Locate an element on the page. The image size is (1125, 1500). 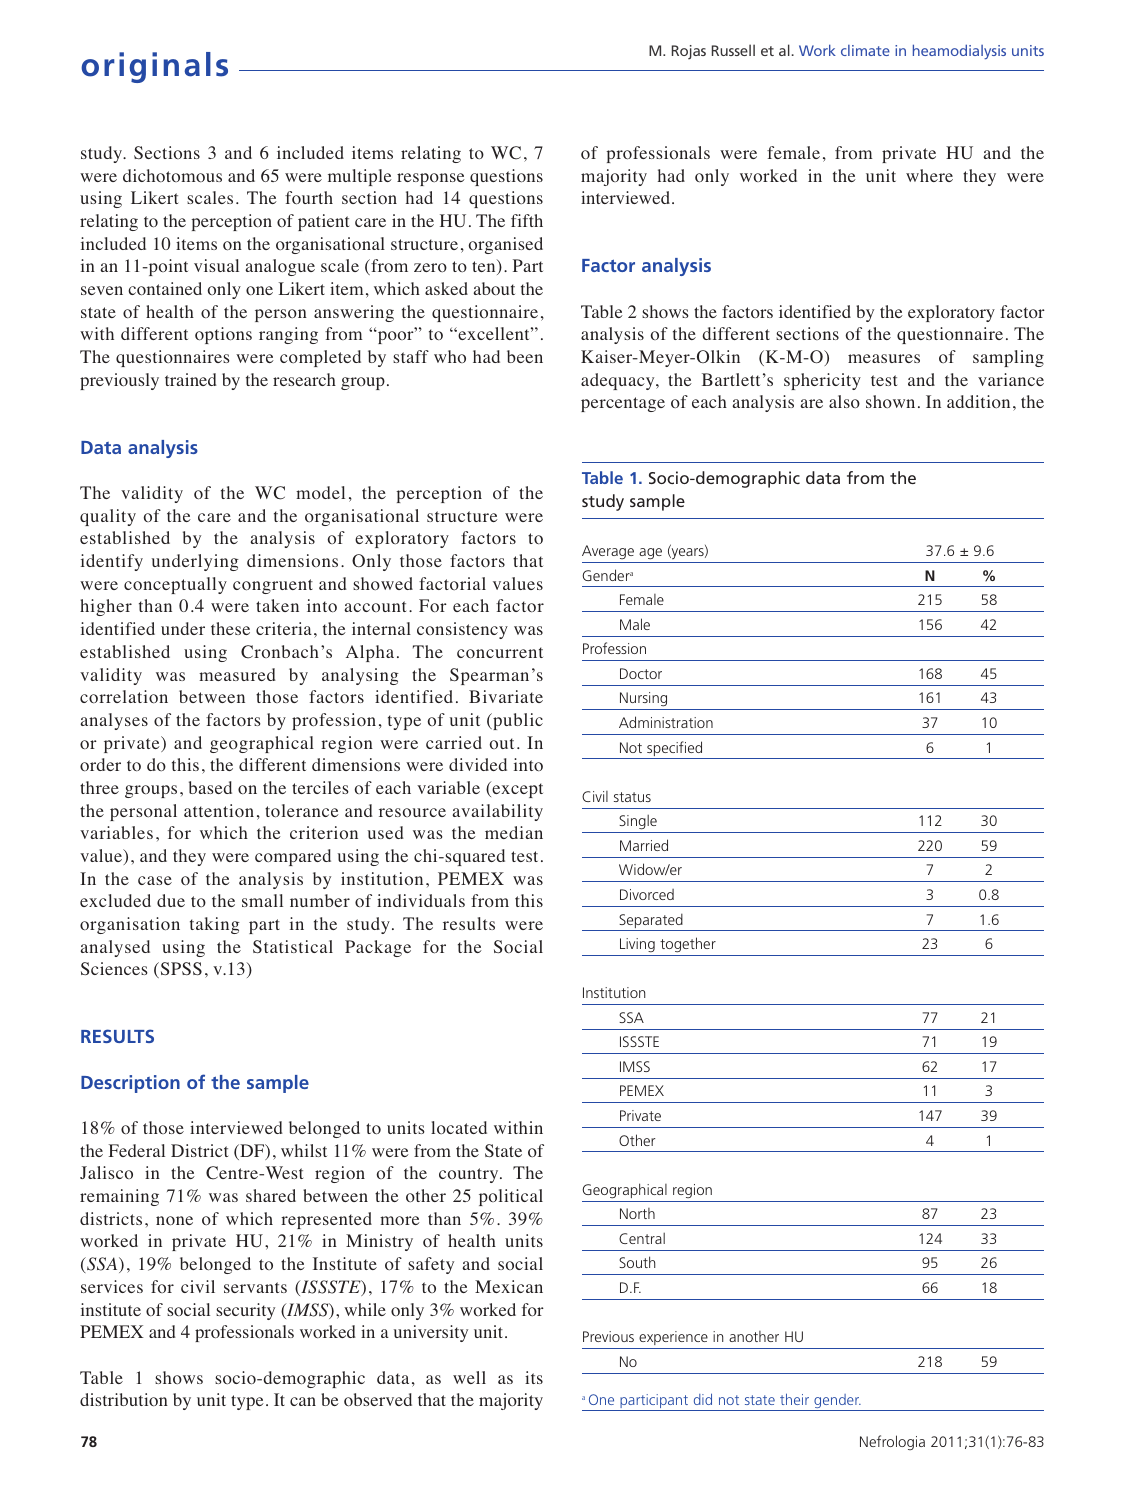
Rojas is located at coordinates (689, 52).
